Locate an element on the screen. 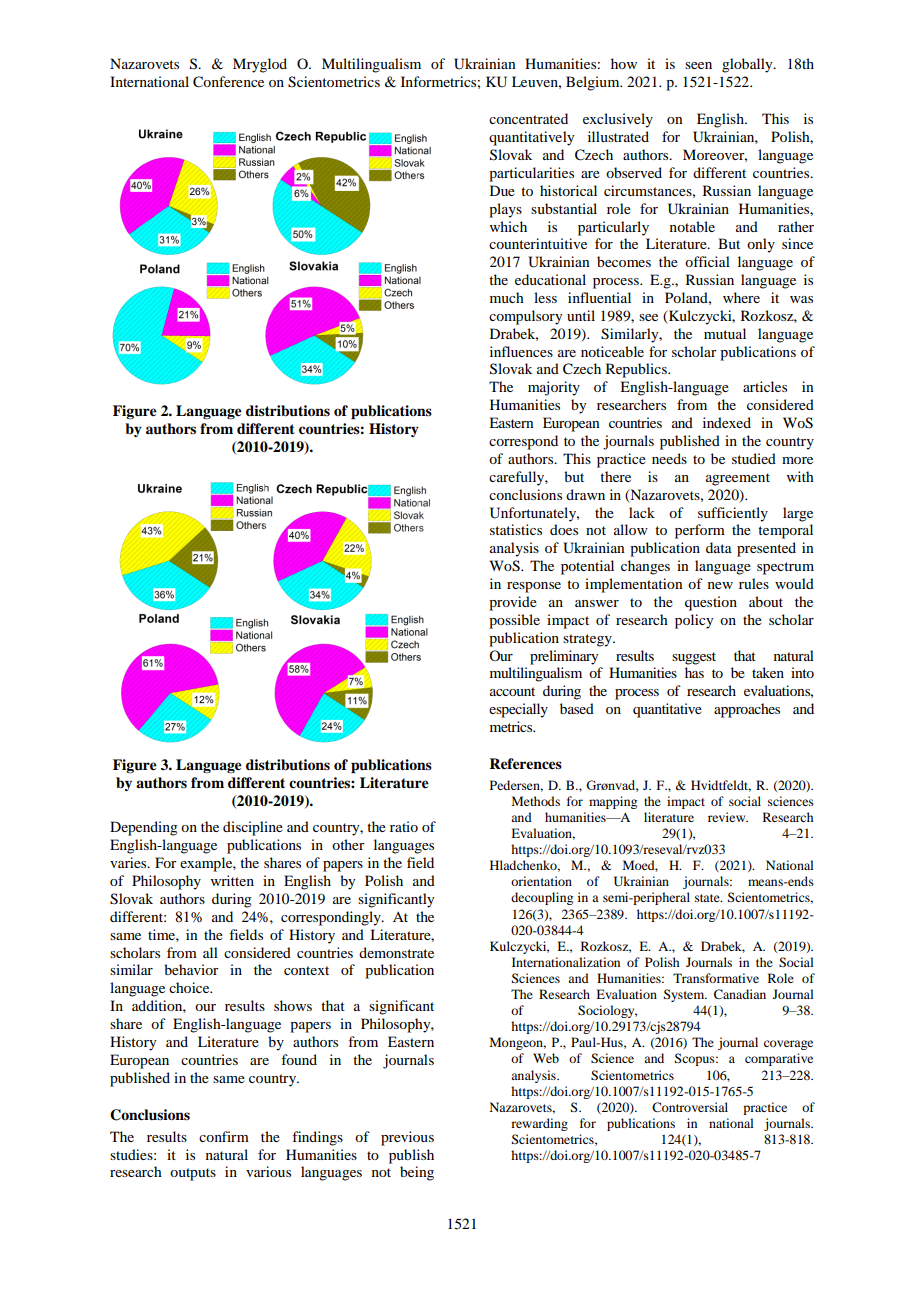 This screenshot has width=924, height=1309. statistics is located at coordinates (516, 529).
